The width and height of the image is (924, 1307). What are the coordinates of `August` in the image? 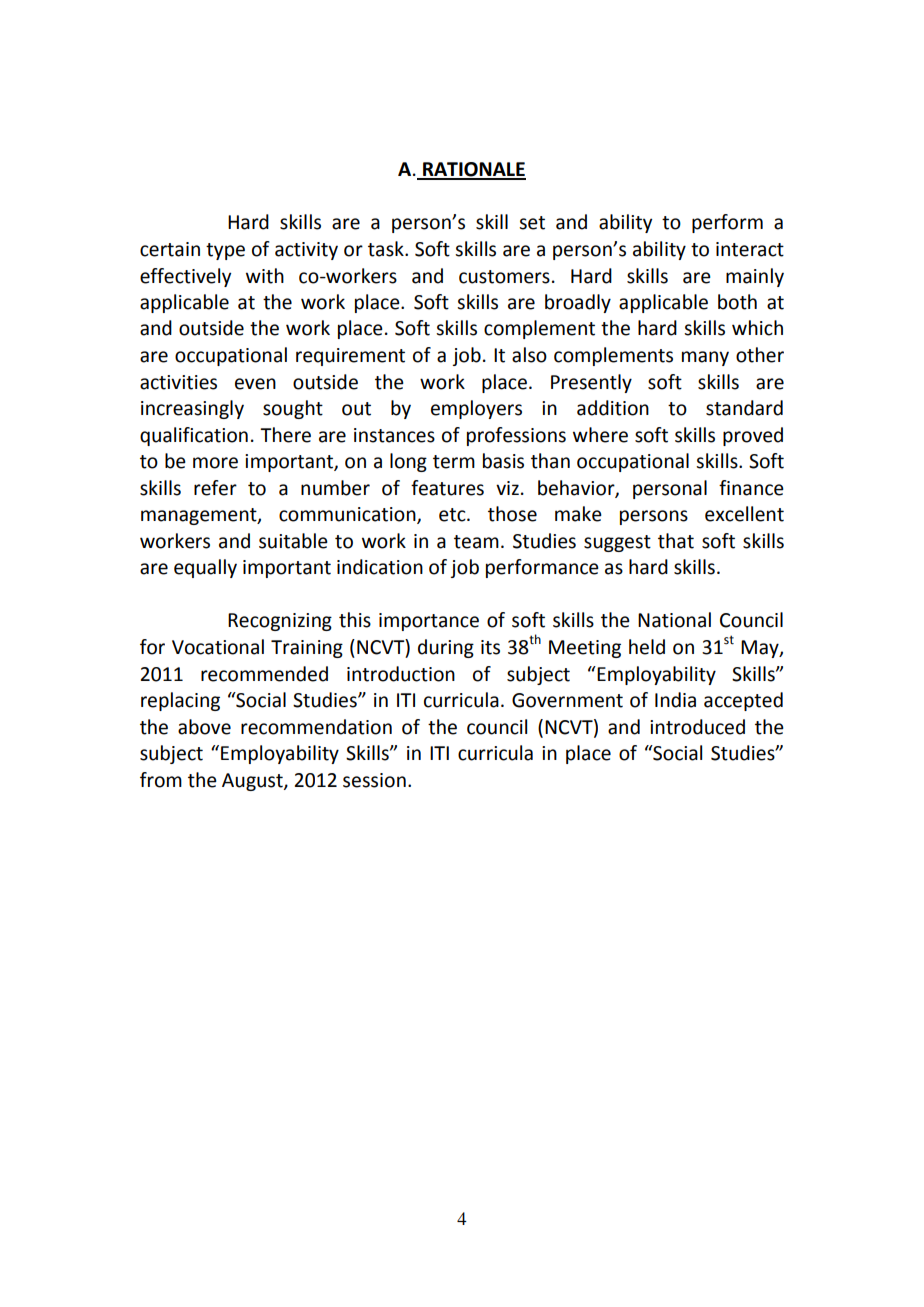 It's located at (253, 782).
